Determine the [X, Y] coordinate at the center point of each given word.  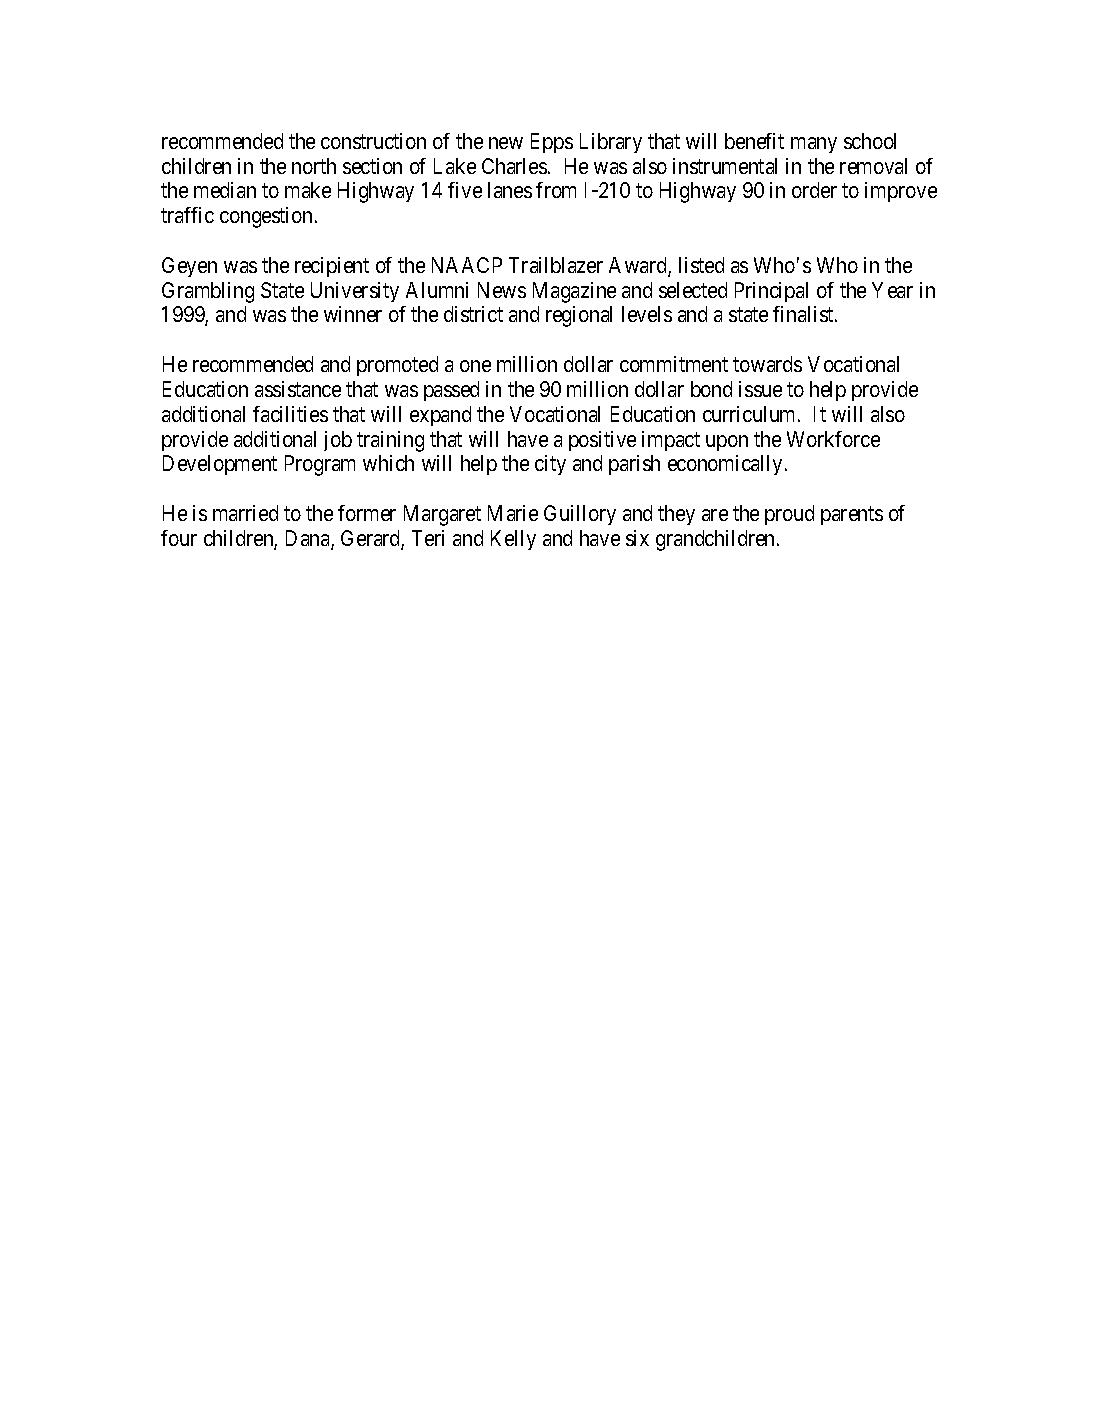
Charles [514, 166]
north [314, 166]
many [814, 145]
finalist [804, 314]
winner [353, 314]
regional [579, 316]
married [245, 513]
